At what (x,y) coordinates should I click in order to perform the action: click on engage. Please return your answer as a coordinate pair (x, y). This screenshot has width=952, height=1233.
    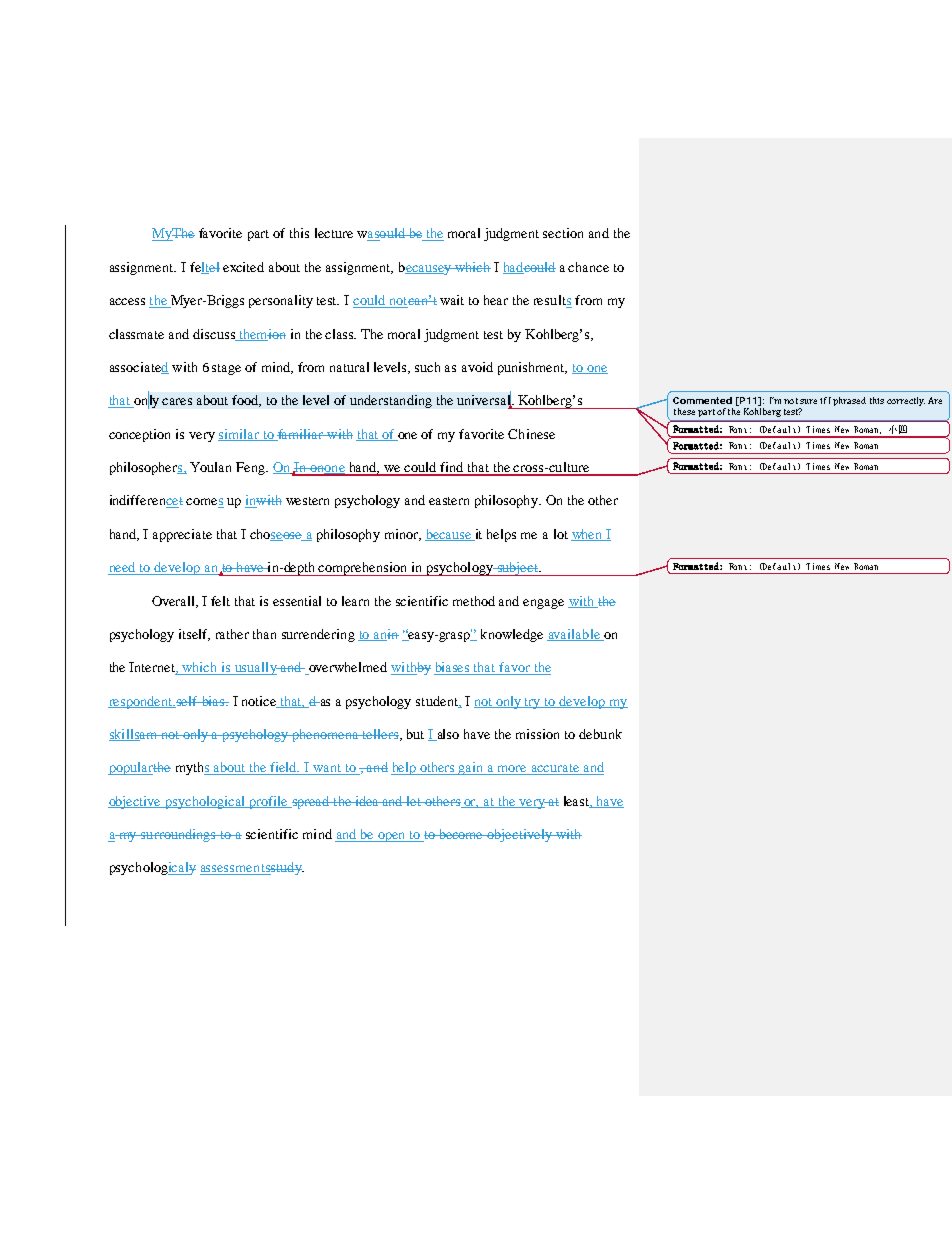
    Looking at the image, I should click on (543, 604).
